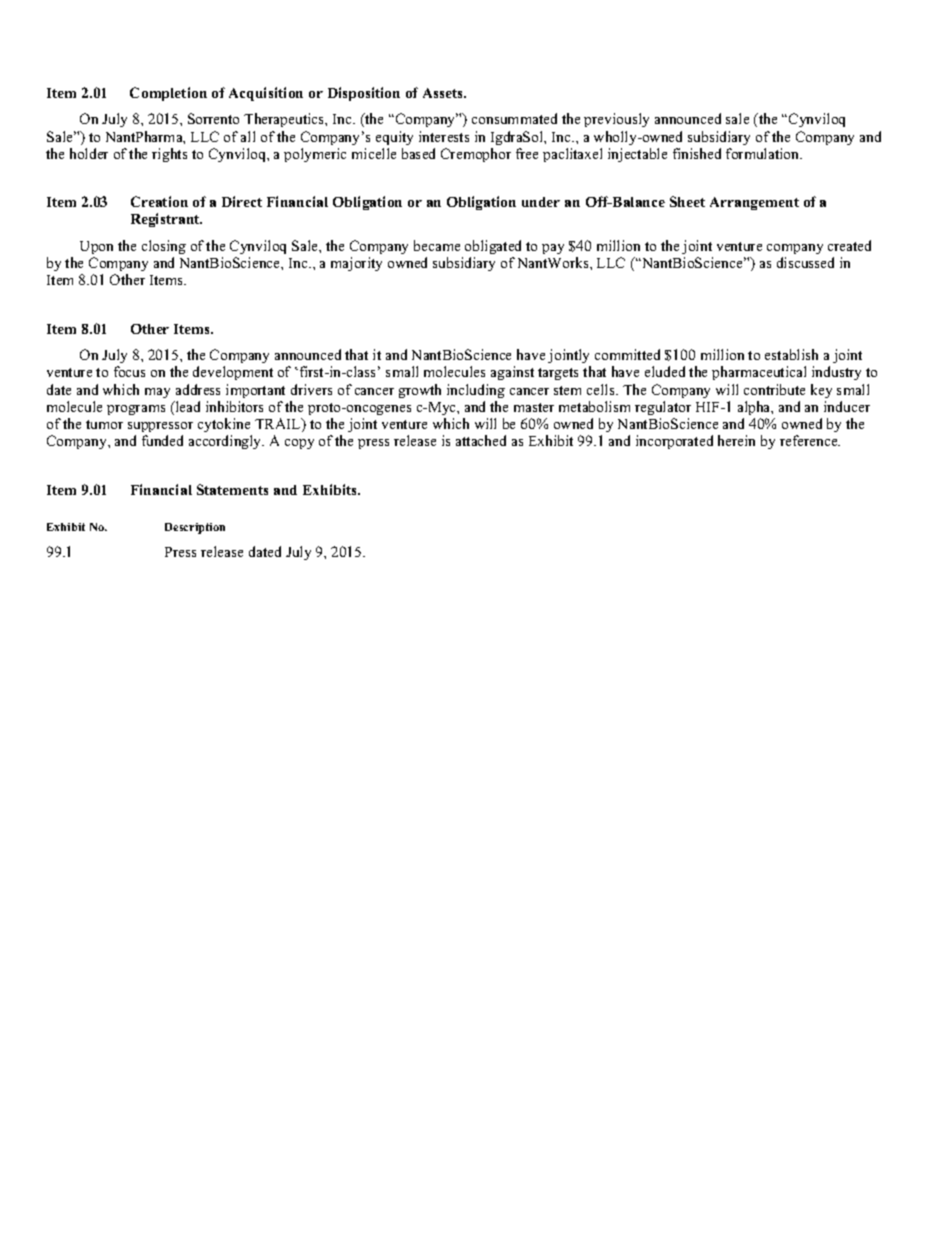 The width and height of the image is (952, 1233). Describe the element at coordinates (754, 203) in the image. I see `Arrangement` at that location.
